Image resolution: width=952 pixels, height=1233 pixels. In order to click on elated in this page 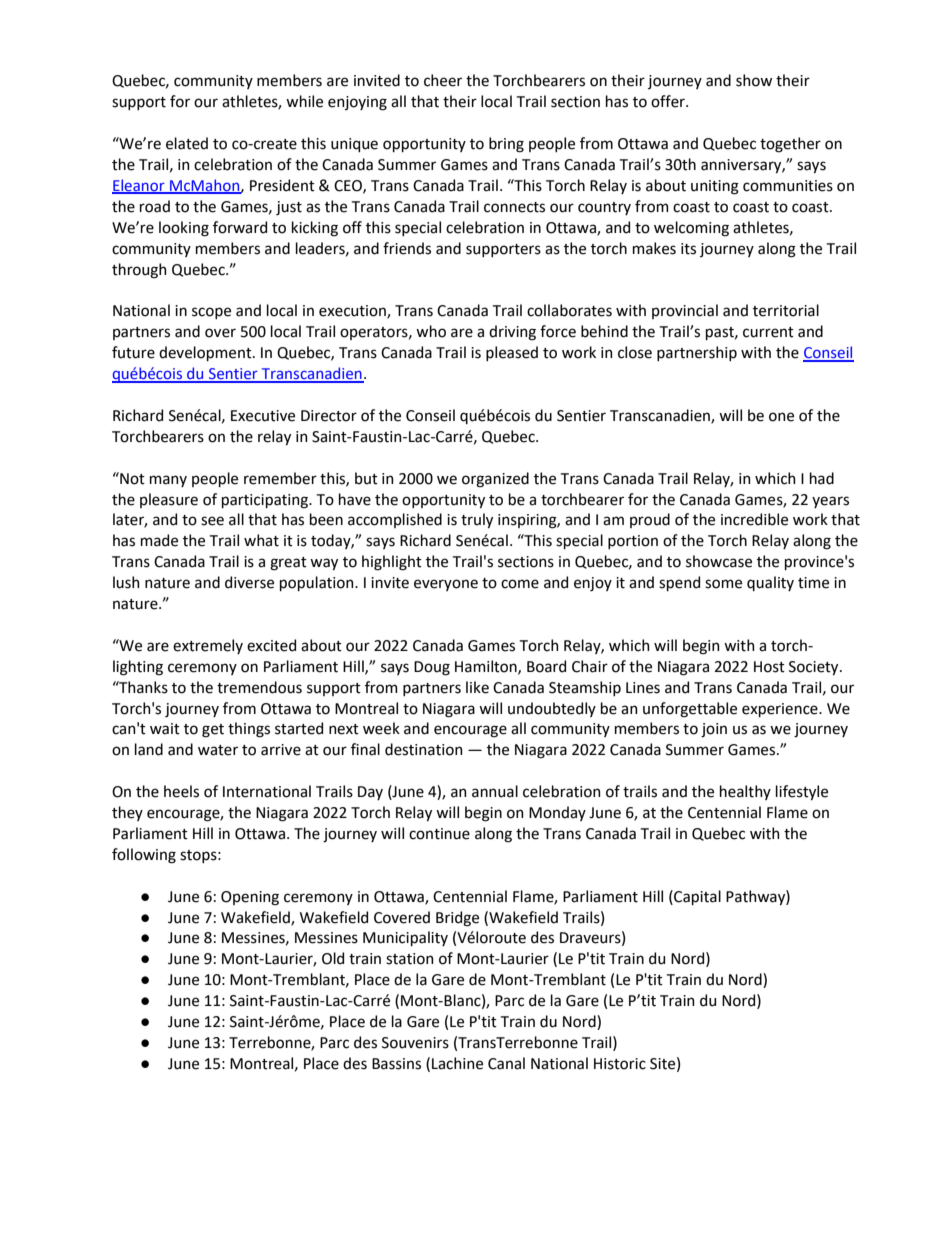, I will do `click(187, 143)`.
